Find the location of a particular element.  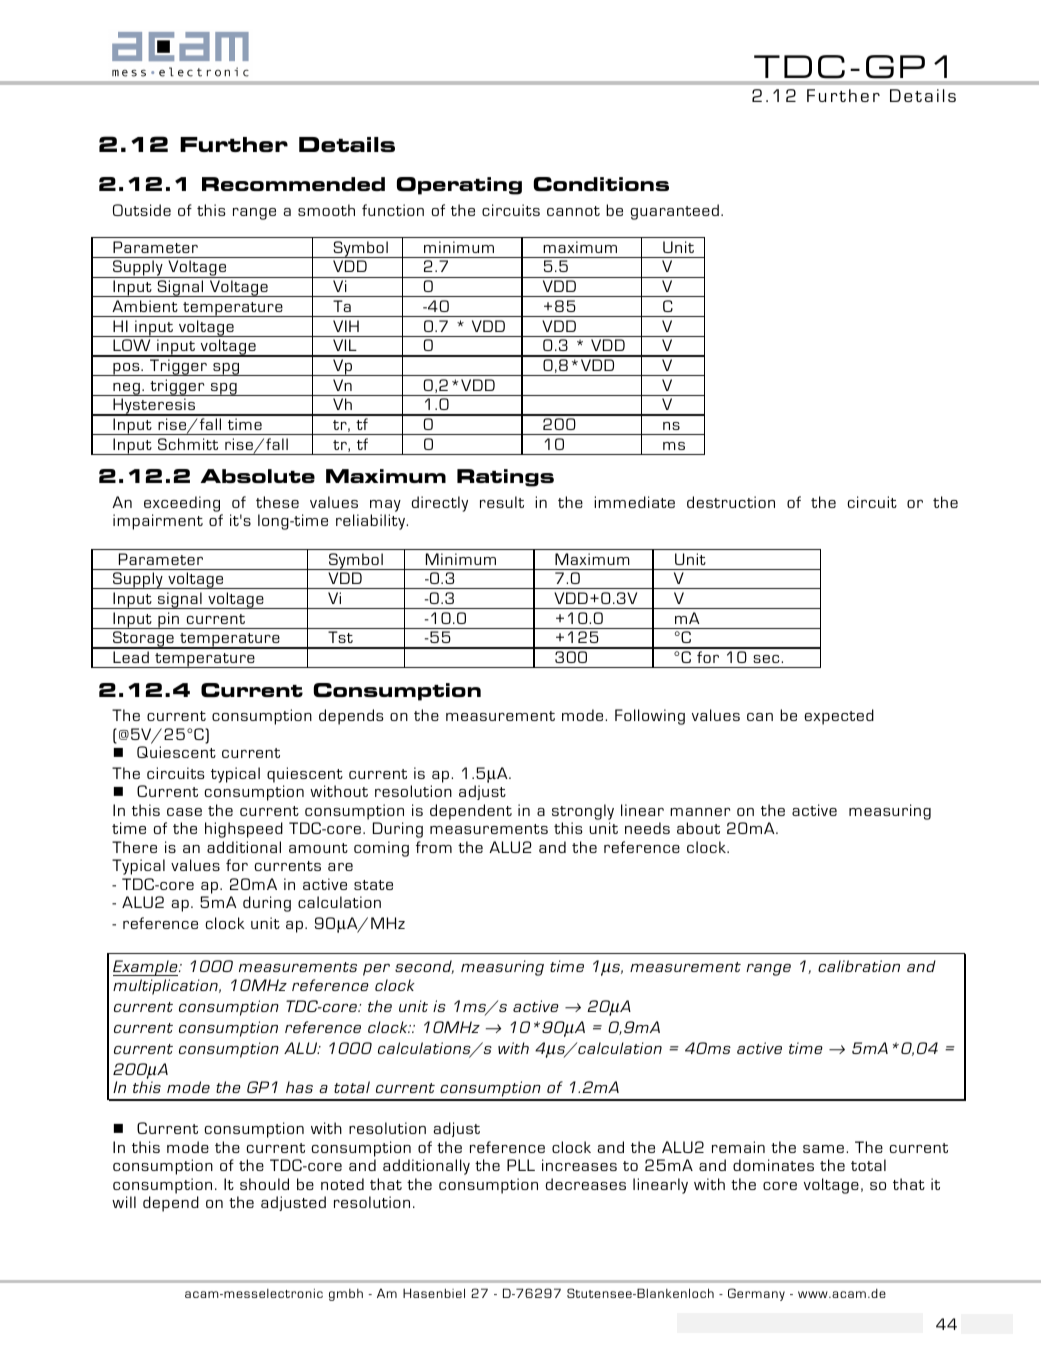

should is located at coordinates (264, 1184).
